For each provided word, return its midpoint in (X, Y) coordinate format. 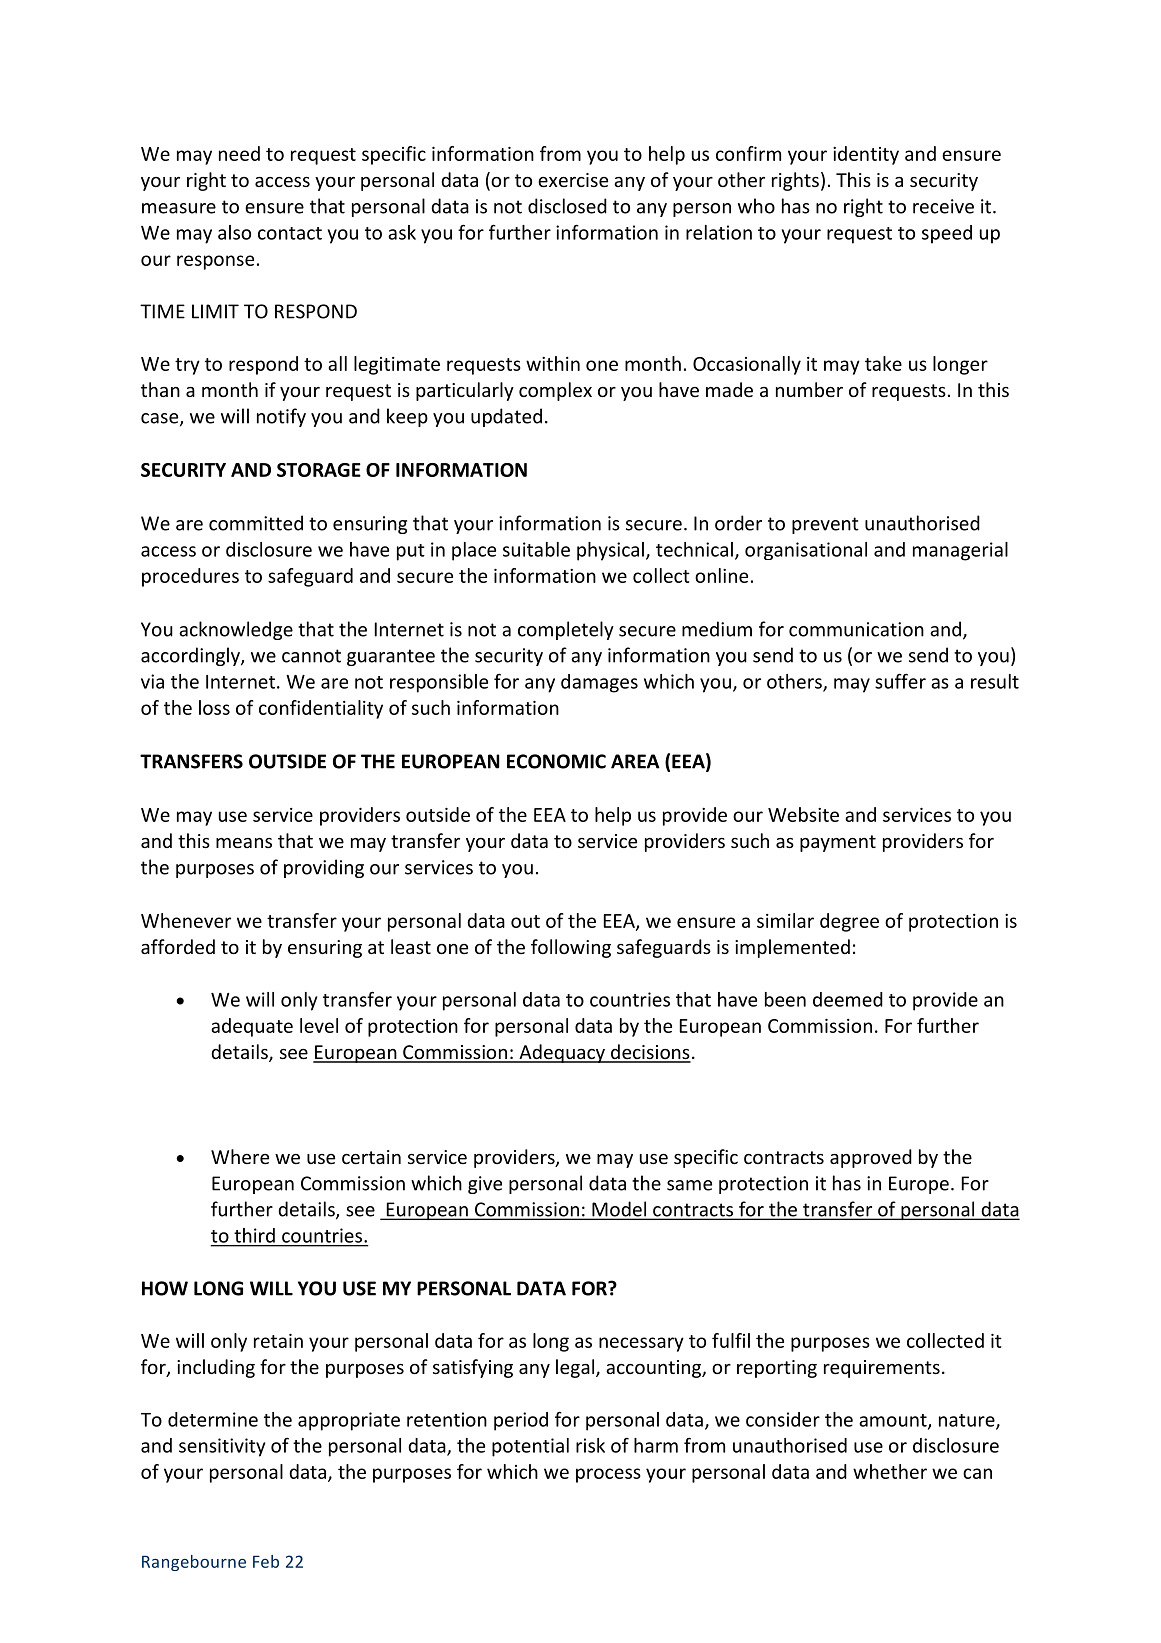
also (234, 232)
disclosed (567, 206)
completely (566, 630)
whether (890, 1471)
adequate (252, 1027)
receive (943, 206)
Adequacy (562, 1053)
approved (871, 1158)
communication (856, 629)
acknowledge (236, 630)
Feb (266, 1561)
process (608, 1475)
